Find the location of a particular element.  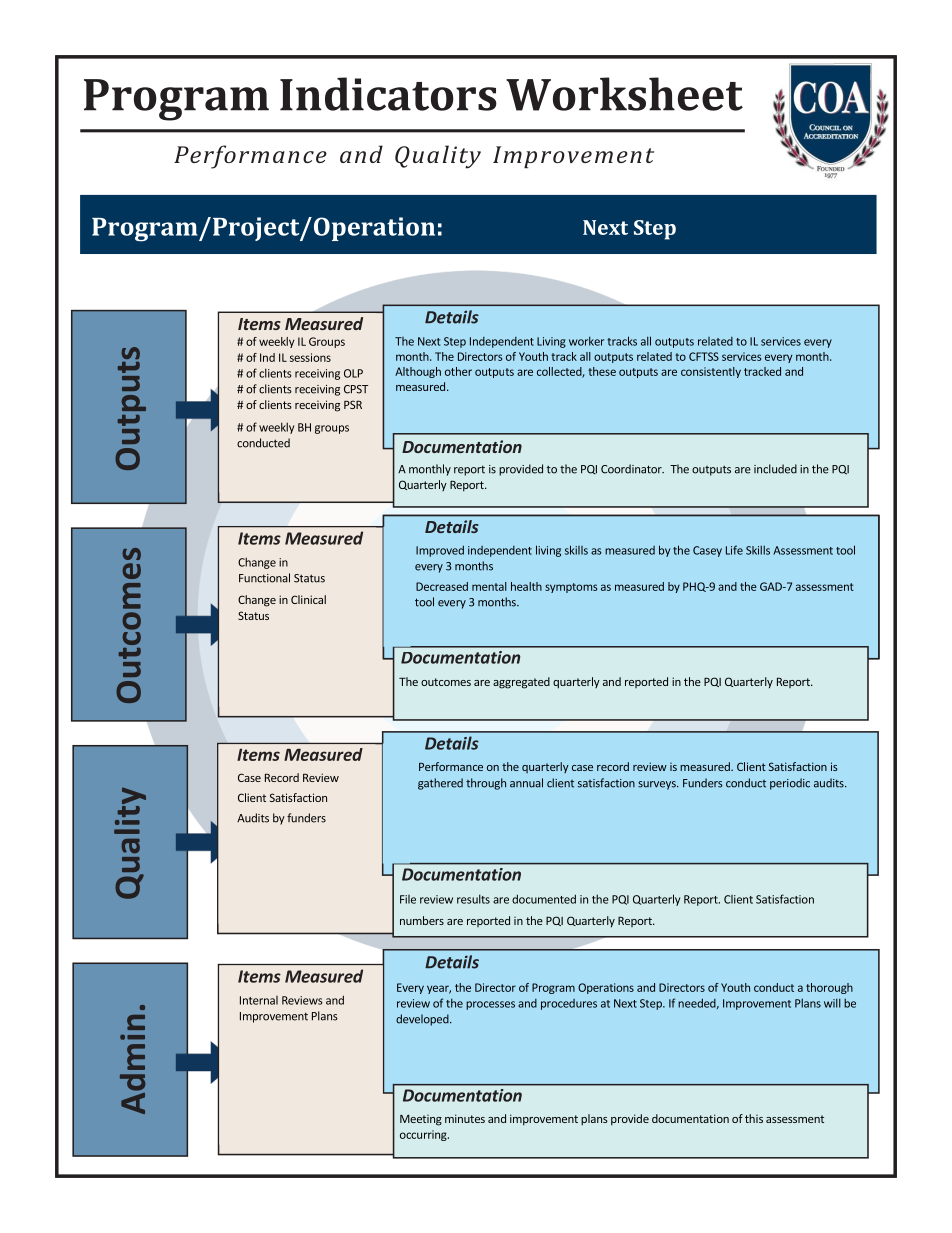

PSR is located at coordinates (353, 404).
